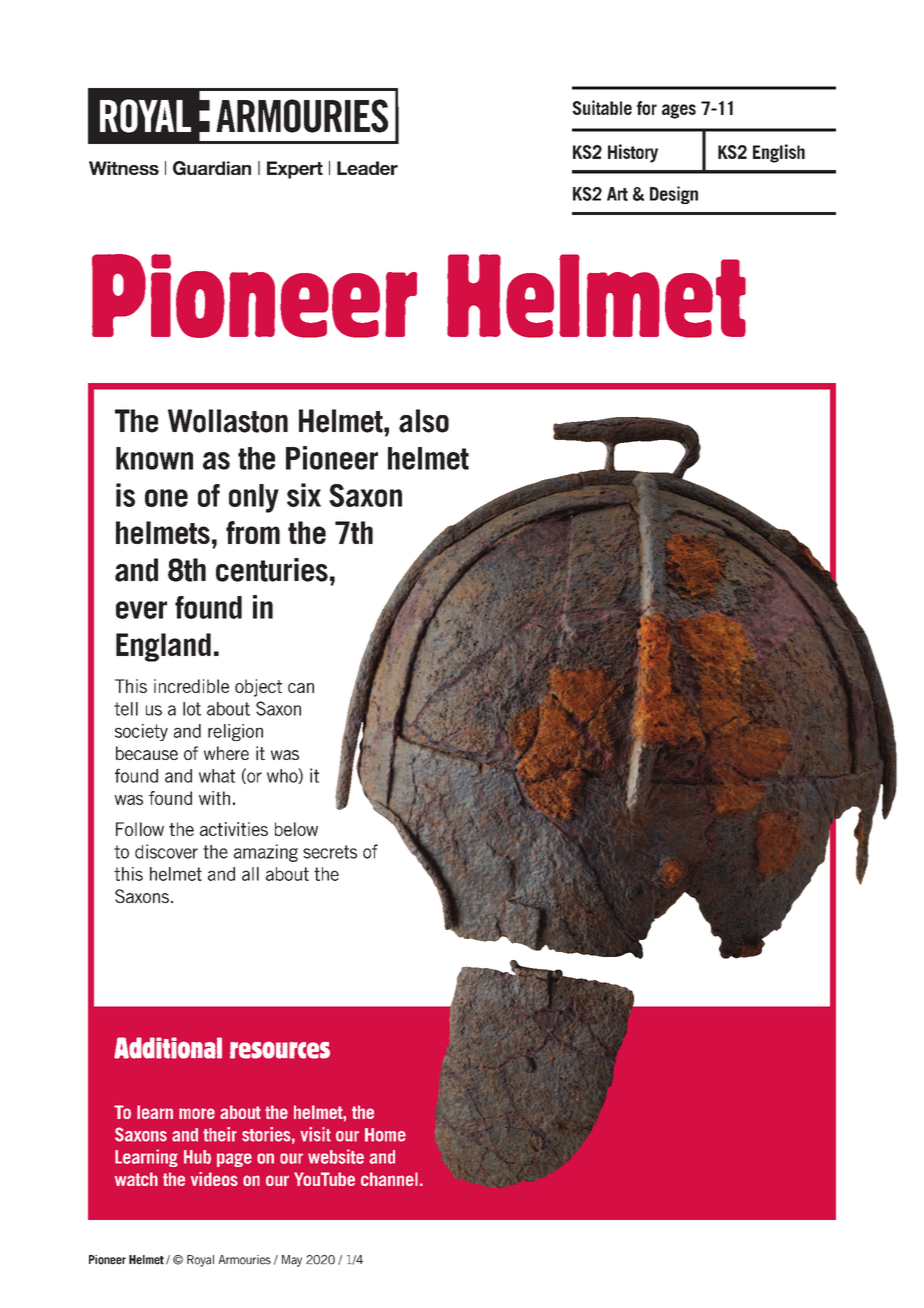  Describe the element at coordinates (385, 1135) in the screenshot. I see `Home` at that location.
